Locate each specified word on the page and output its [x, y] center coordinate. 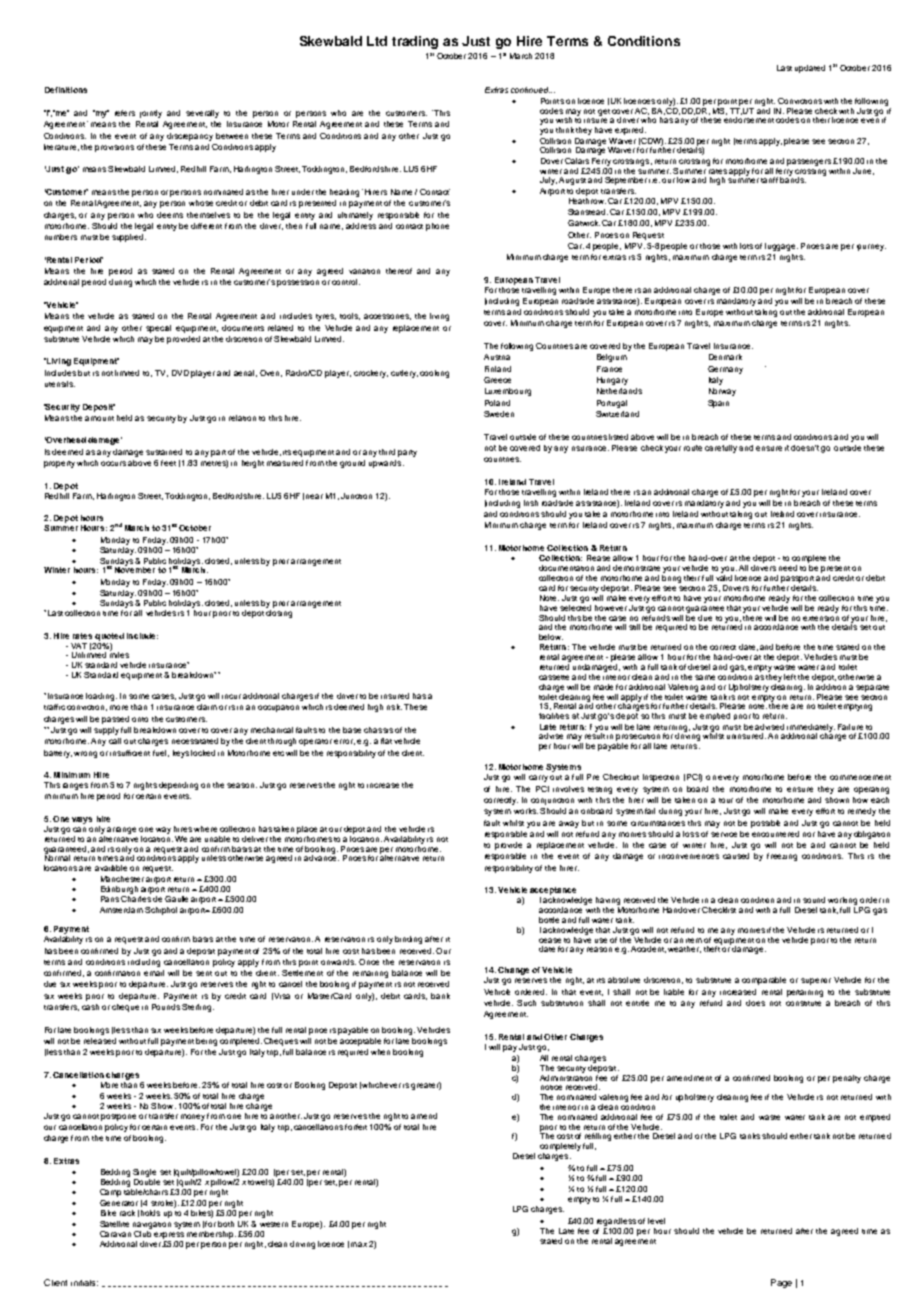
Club [143, 1232]
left [790, 677]
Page [781, 1283]
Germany [725, 370]
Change [513, 971]
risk [394, 707]
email [154, 973]
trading [415, 42]
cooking [434, 374]
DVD [180, 373]
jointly [151, 114]
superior [816, 981]
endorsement [749, 120]
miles [119, 654]
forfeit [356, 1127]
